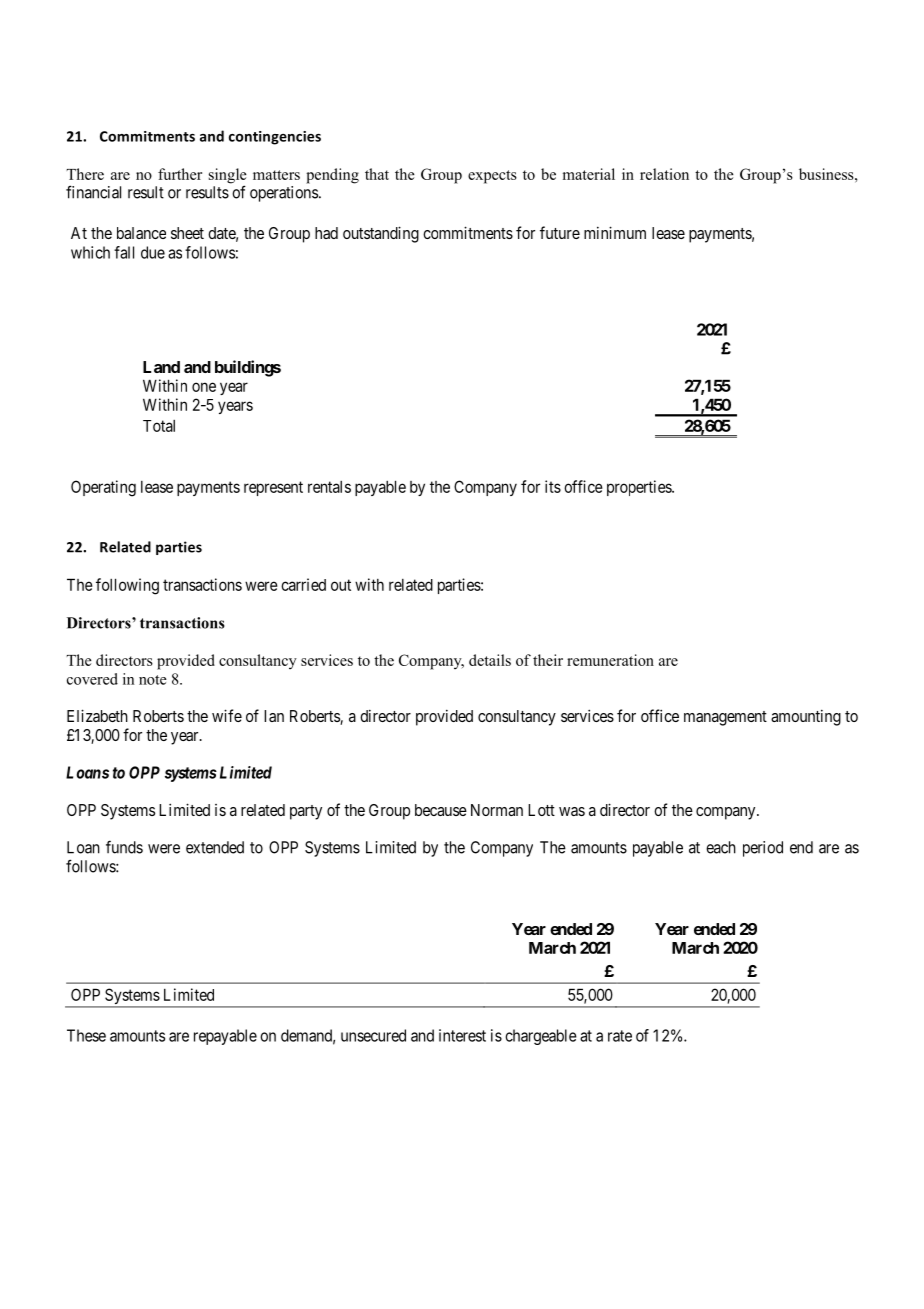 This screenshot has width=924, height=1309. I want to click on details, so click(490, 660).
